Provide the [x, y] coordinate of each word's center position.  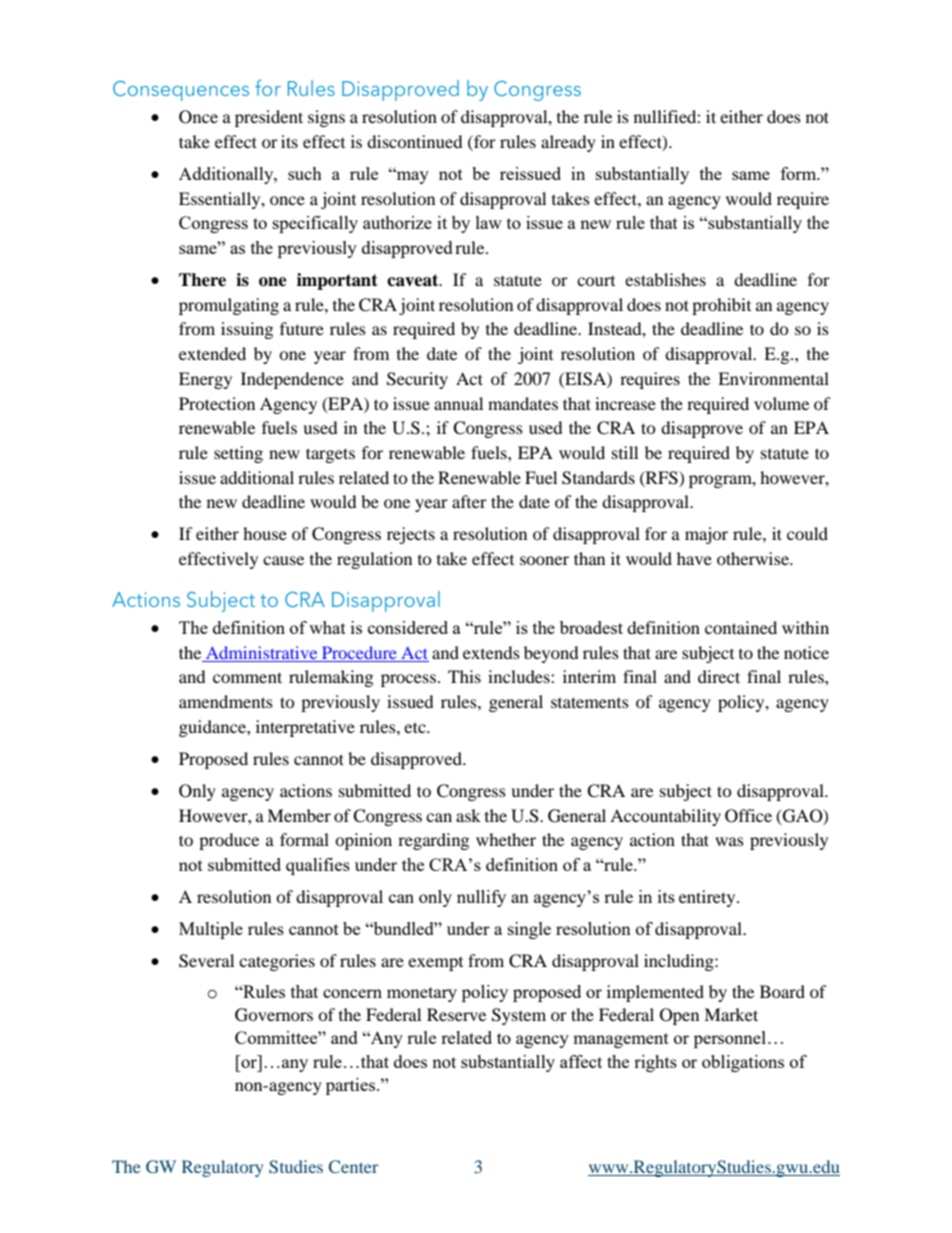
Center [354, 1167]
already [568, 143]
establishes [665, 279]
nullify [481, 898]
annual [458, 403]
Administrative [261, 652]
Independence [292, 380]
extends [491, 652]
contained [741, 627]
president [269, 118]
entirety [708, 898]
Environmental [773, 378]
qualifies [318, 866]
